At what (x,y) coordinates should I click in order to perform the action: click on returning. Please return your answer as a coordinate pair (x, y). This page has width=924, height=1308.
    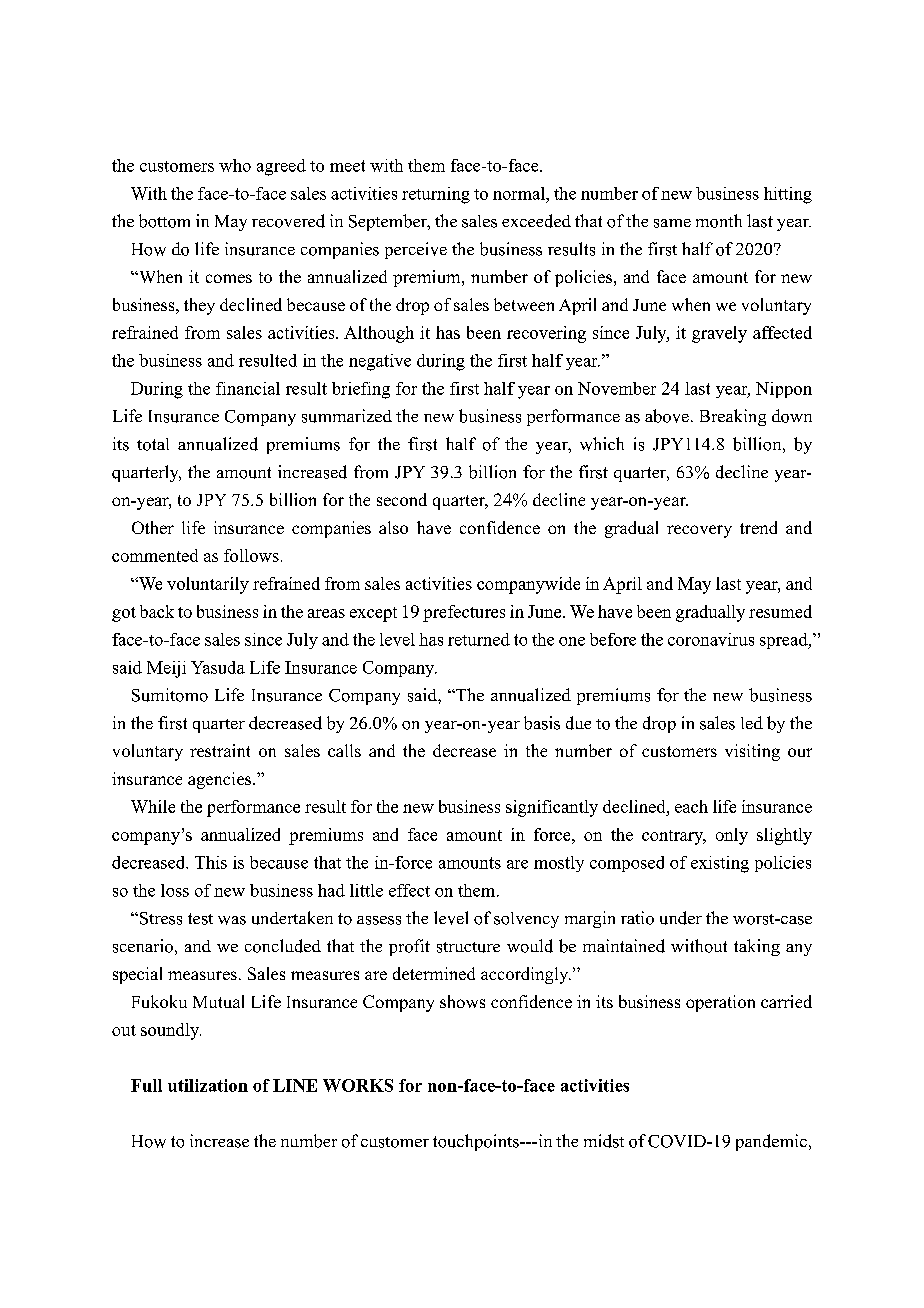
    Looking at the image, I should click on (436, 195).
